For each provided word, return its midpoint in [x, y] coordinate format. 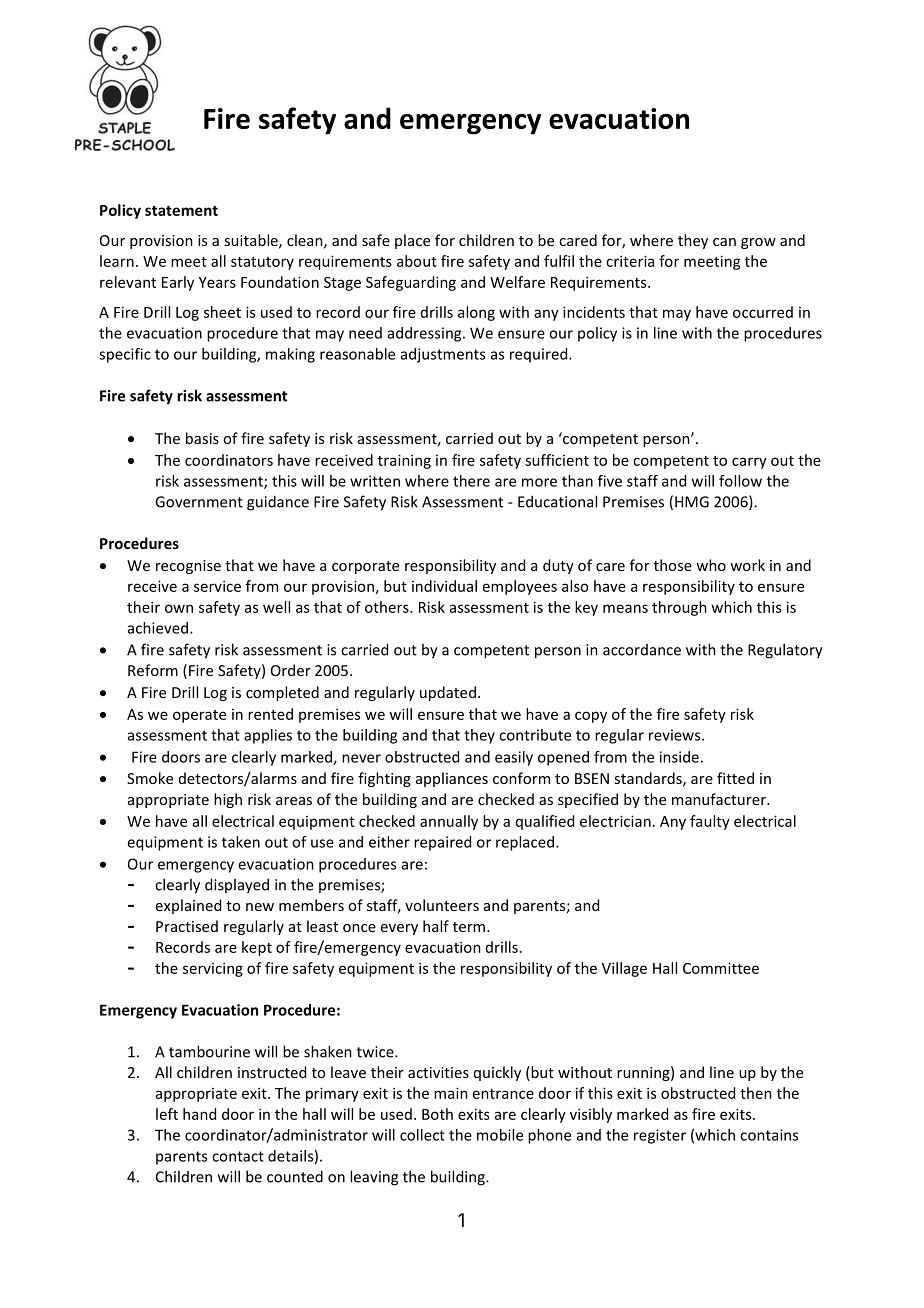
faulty [710, 822]
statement [181, 210]
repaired [442, 843]
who [711, 565]
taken [241, 842]
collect [422, 1135]
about [417, 261]
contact [238, 1156]
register [660, 1136]
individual [444, 586]
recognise [188, 567]
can [724, 242]
